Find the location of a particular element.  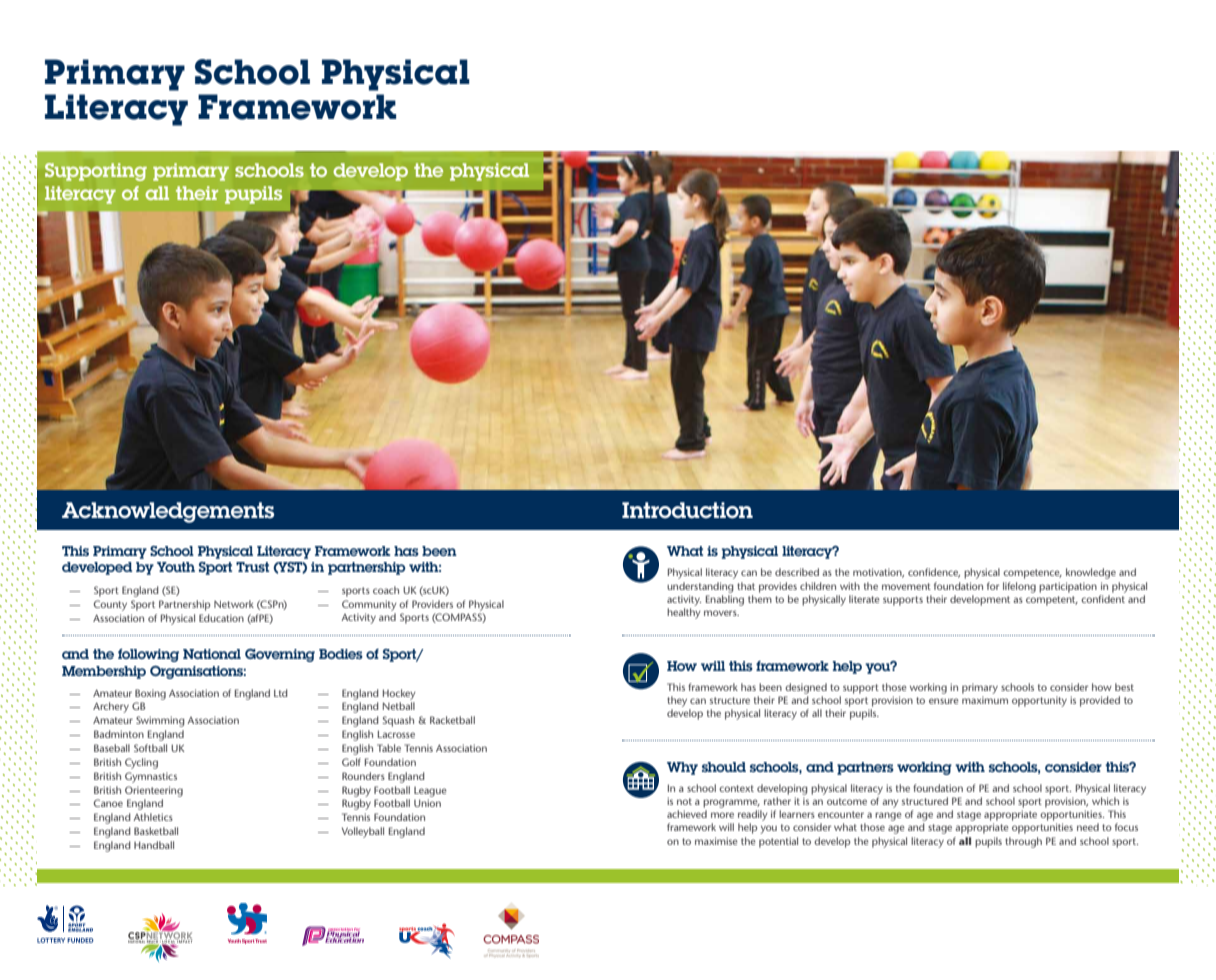

they is located at coordinates (677, 701).
